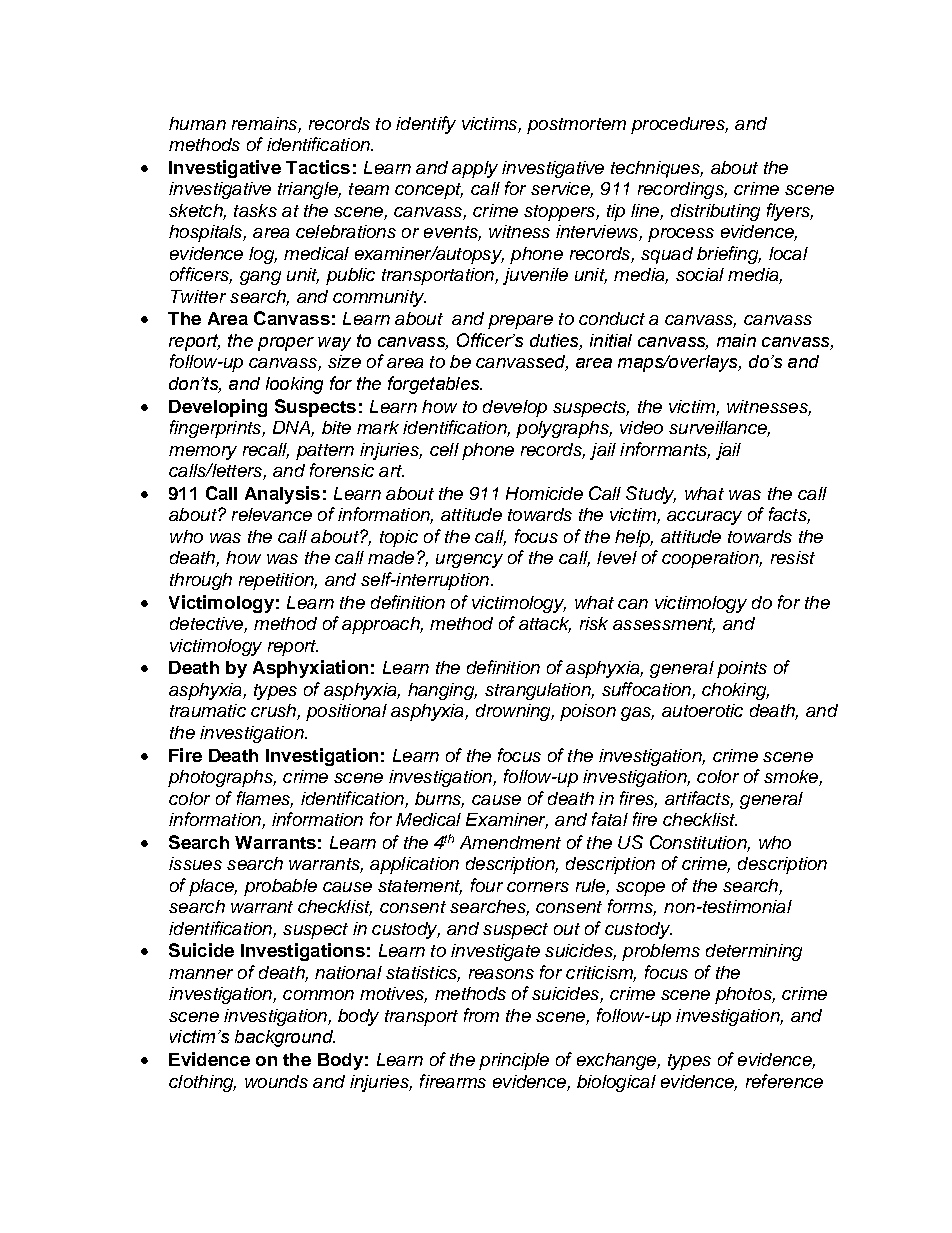  Describe the element at coordinates (318, 167) in the image. I see `Tactics` at that location.
